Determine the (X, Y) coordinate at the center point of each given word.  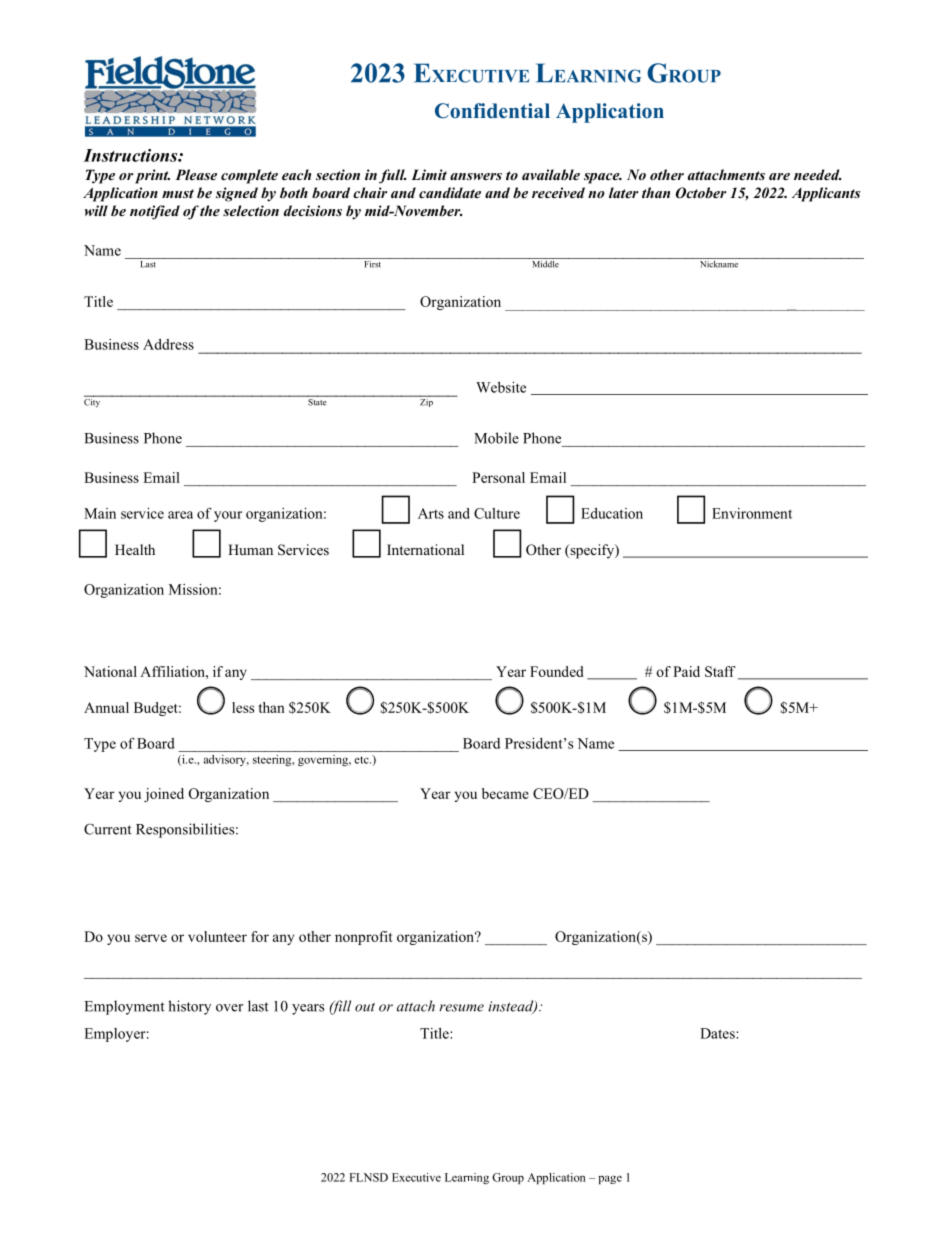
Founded (557, 671)
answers (476, 176)
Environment (752, 513)
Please (196, 174)
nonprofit (364, 938)
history (189, 1007)
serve (151, 938)
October (701, 193)
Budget (157, 709)
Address (168, 344)
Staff (720, 671)
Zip (426, 401)
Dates (718, 1033)
